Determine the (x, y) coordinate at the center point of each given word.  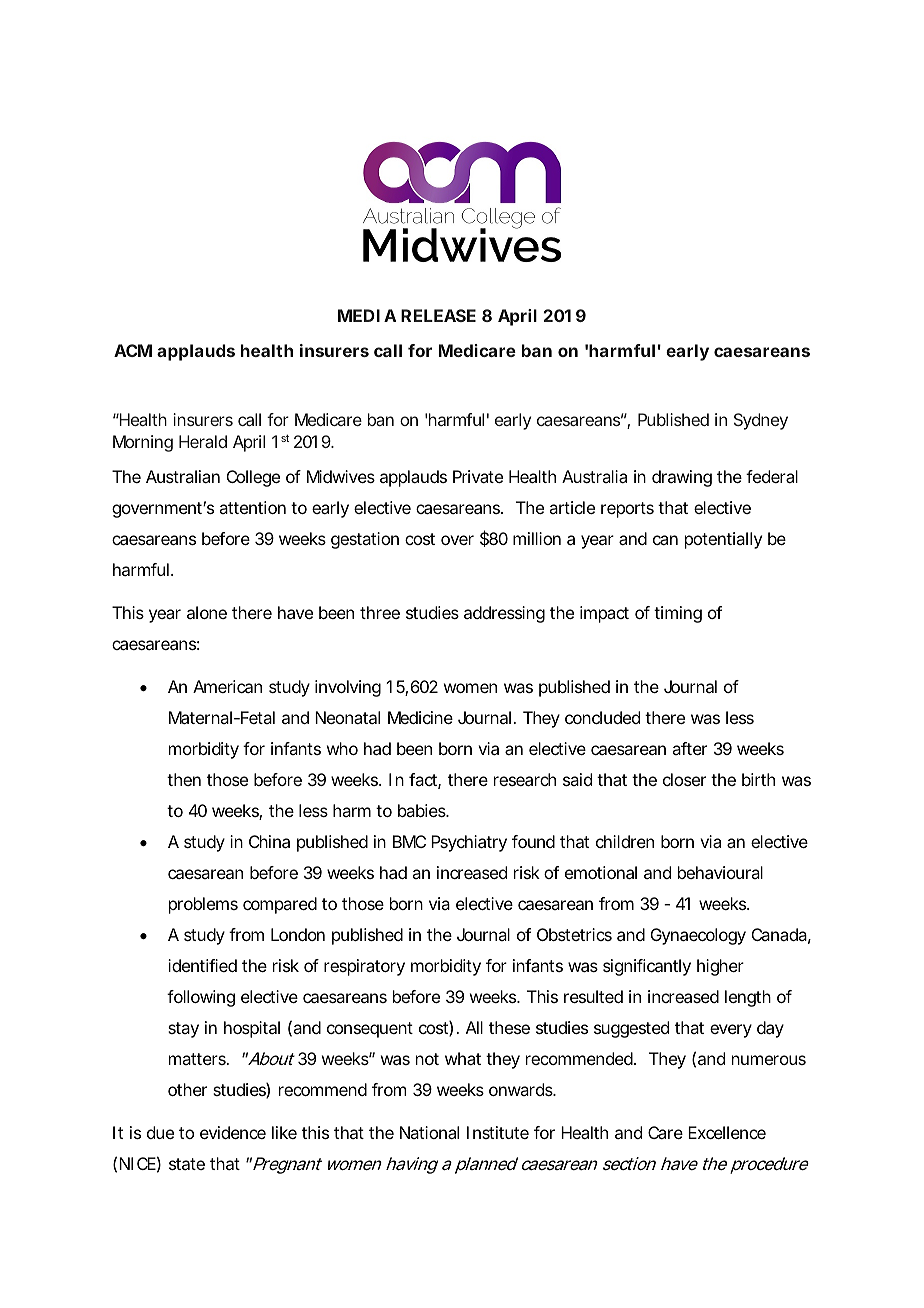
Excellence (727, 1132)
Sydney (761, 421)
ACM (133, 350)
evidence (233, 1132)
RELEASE (438, 315)
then (184, 779)
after (689, 748)
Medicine (420, 717)
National (429, 1132)
